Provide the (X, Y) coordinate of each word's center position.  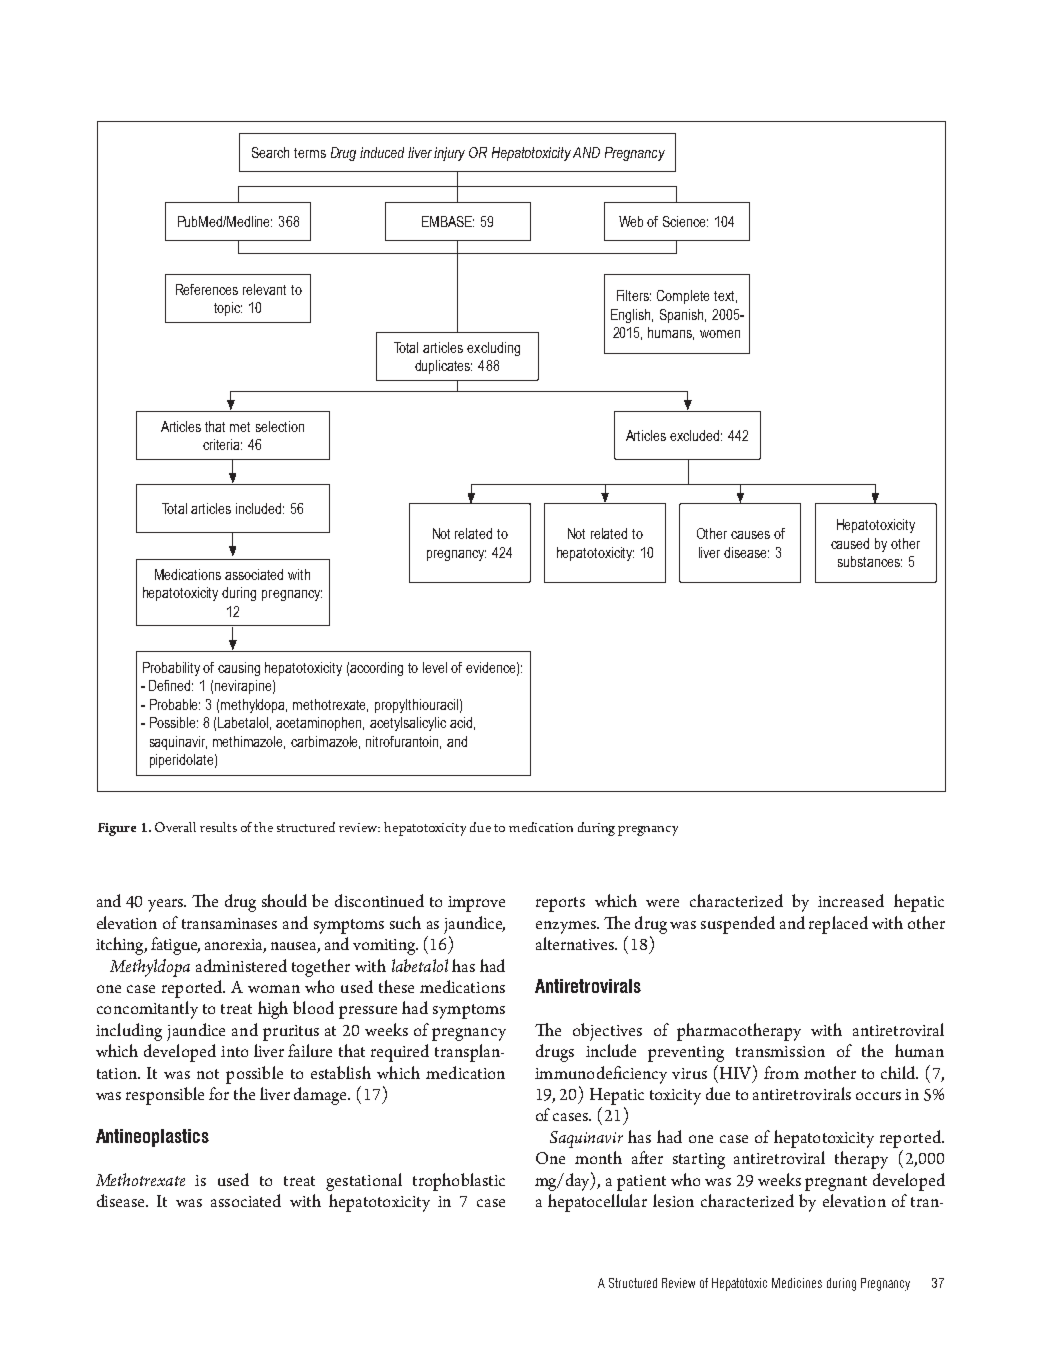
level (435, 667)
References (207, 289)
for (219, 1093)
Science (685, 221)
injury (449, 154)
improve (476, 904)
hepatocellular (597, 1203)
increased (851, 900)
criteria (222, 444)
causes (750, 535)
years (167, 905)
